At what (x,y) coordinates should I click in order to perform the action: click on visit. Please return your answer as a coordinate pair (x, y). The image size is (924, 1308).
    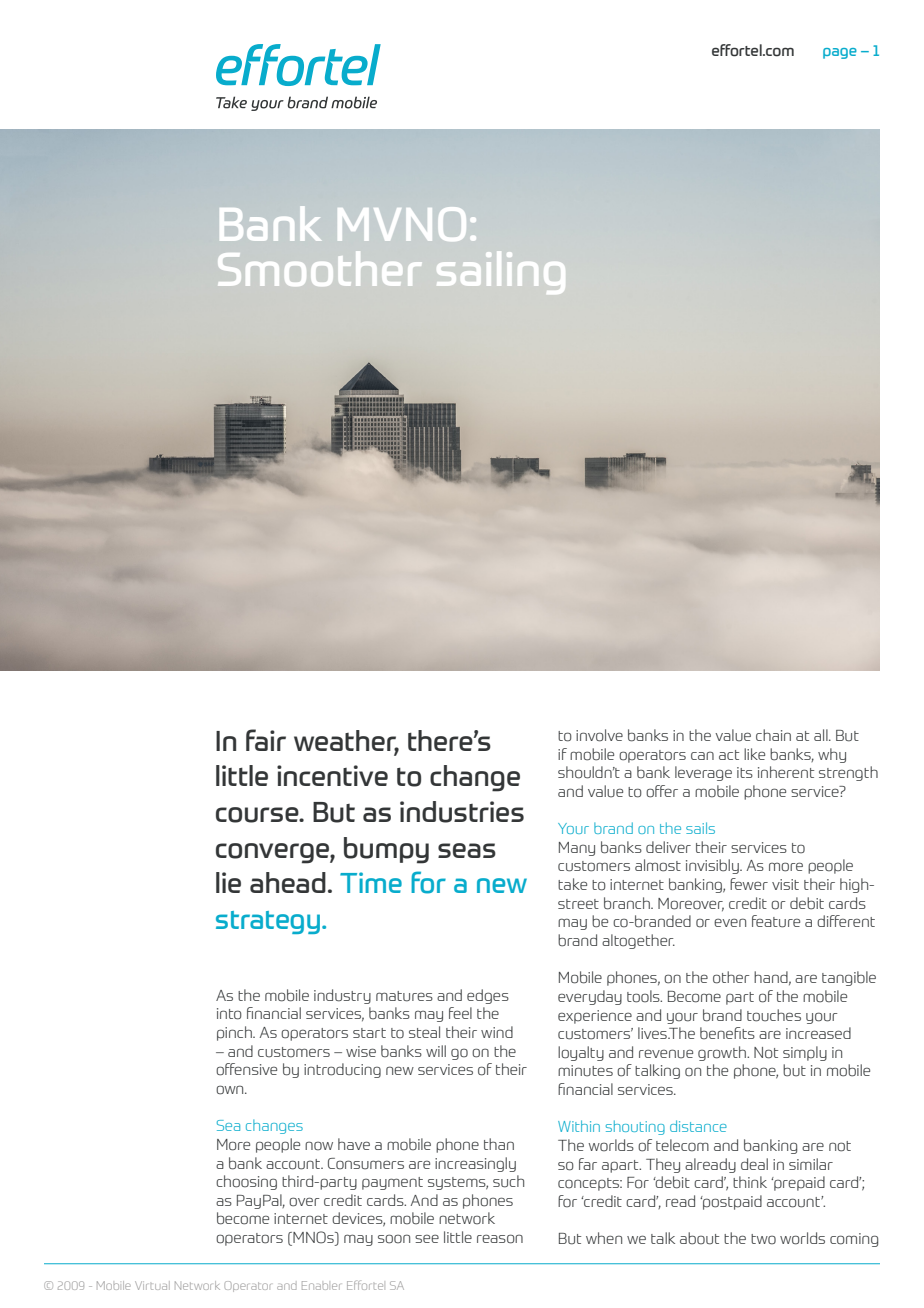
    Looking at the image, I should click on (785, 884).
